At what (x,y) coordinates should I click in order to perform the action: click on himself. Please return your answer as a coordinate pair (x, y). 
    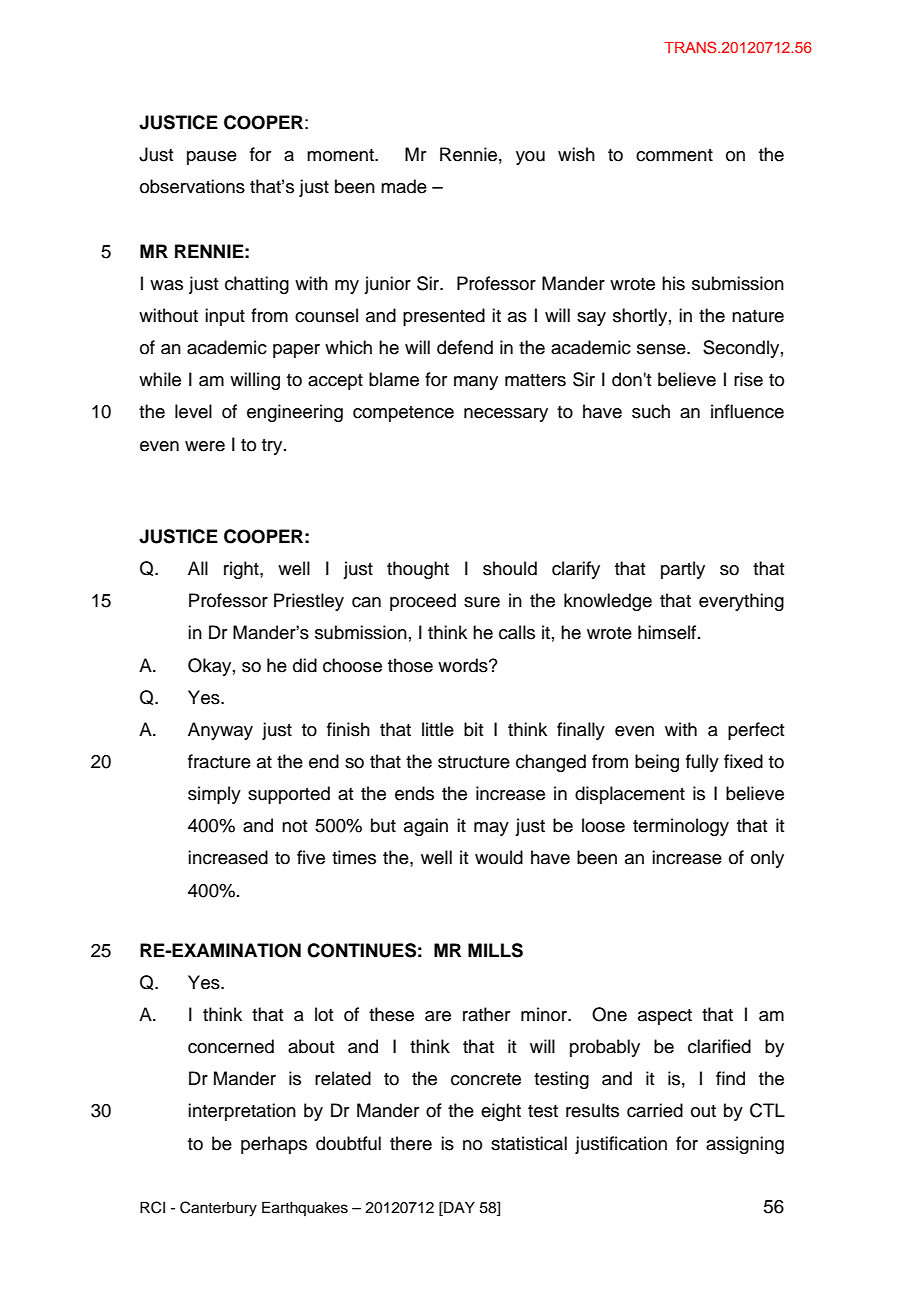
    Looking at the image, I should click on (668, 632).
